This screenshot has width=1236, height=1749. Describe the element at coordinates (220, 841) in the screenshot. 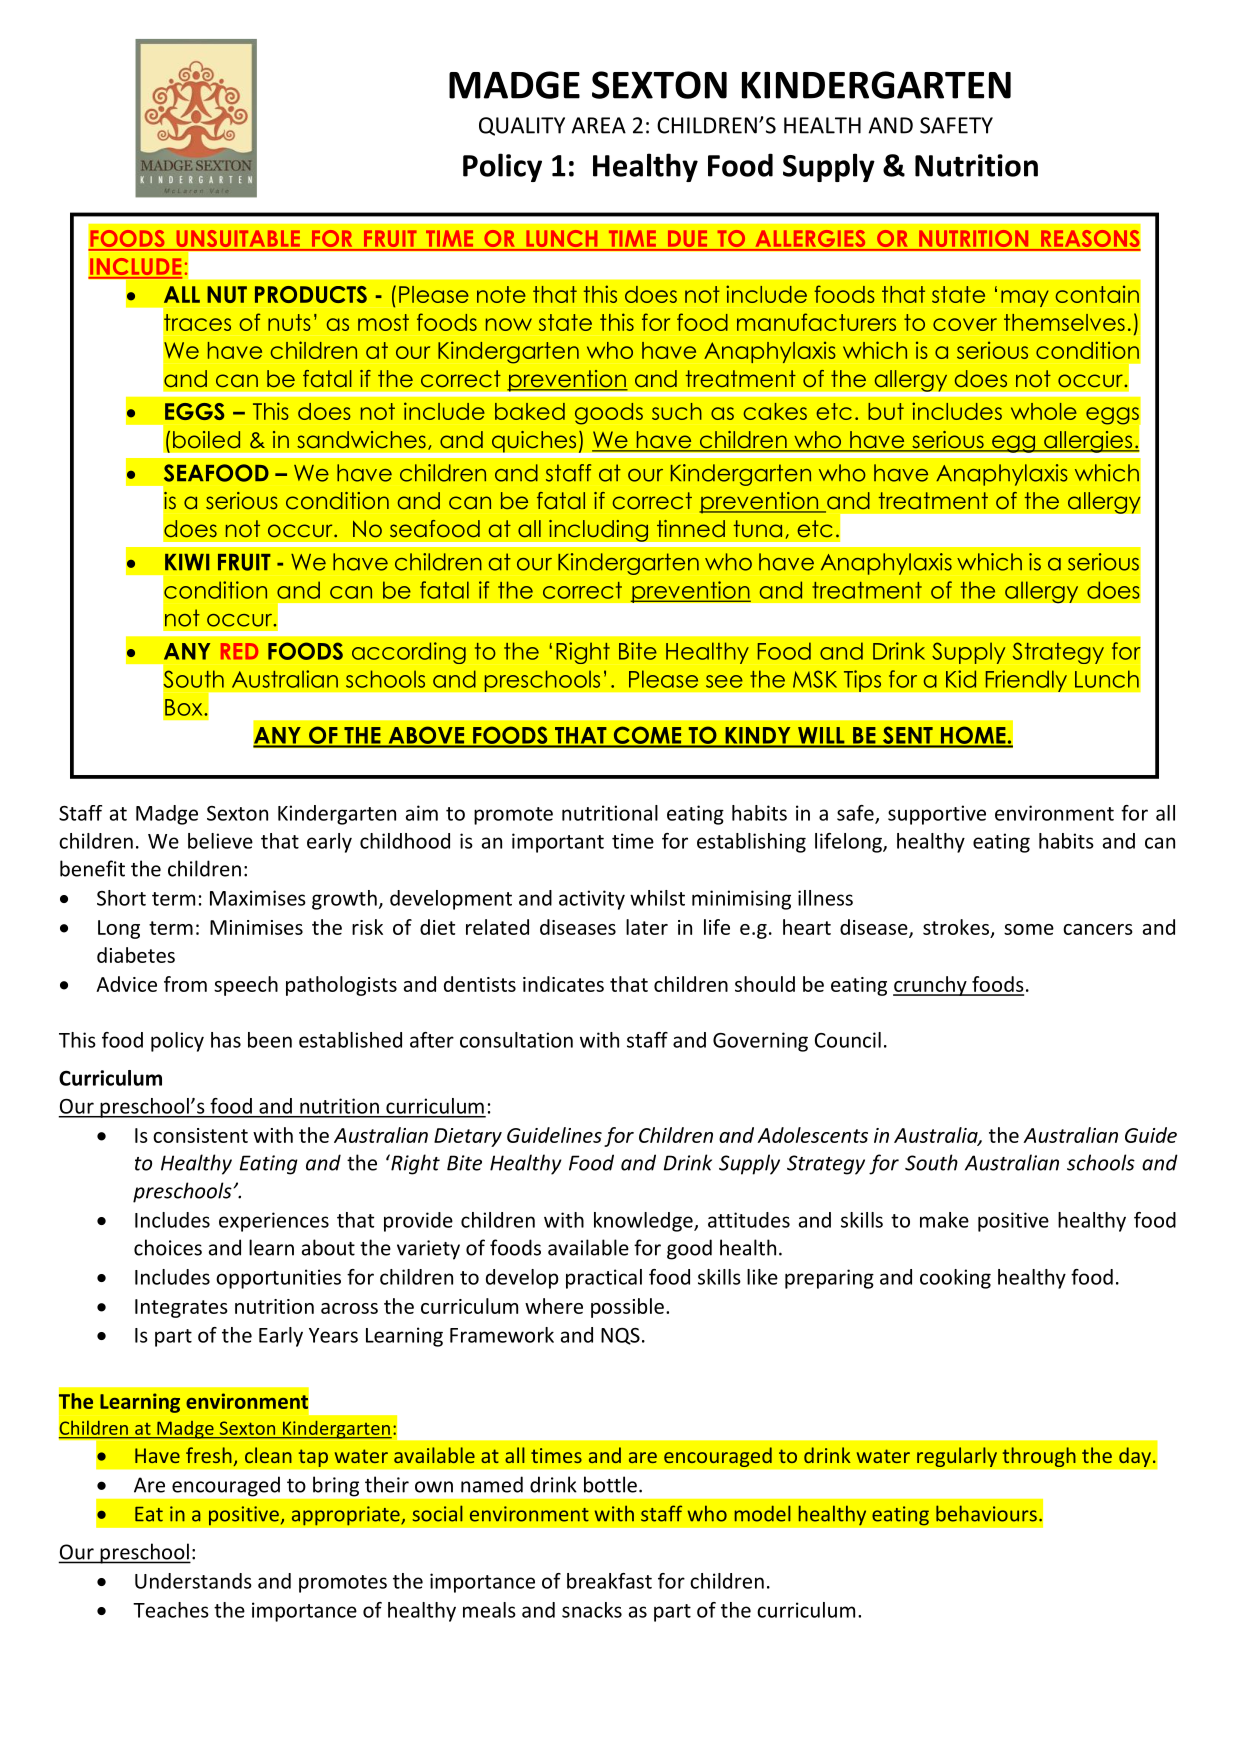

I see `believe` at that location.
